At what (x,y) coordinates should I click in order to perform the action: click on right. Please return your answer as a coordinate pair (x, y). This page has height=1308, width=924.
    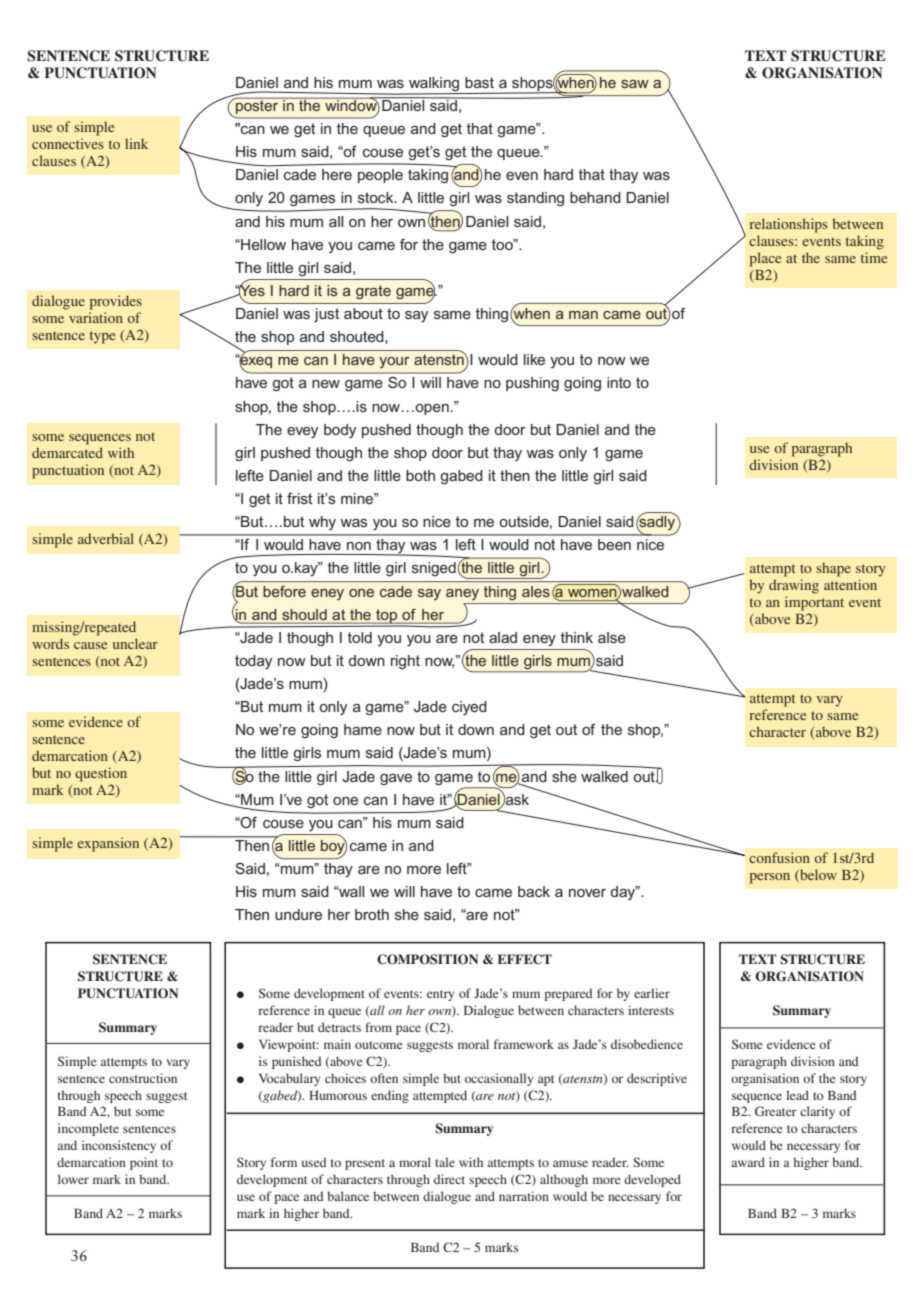
    Looking at the image, I should click on (405, 662).
